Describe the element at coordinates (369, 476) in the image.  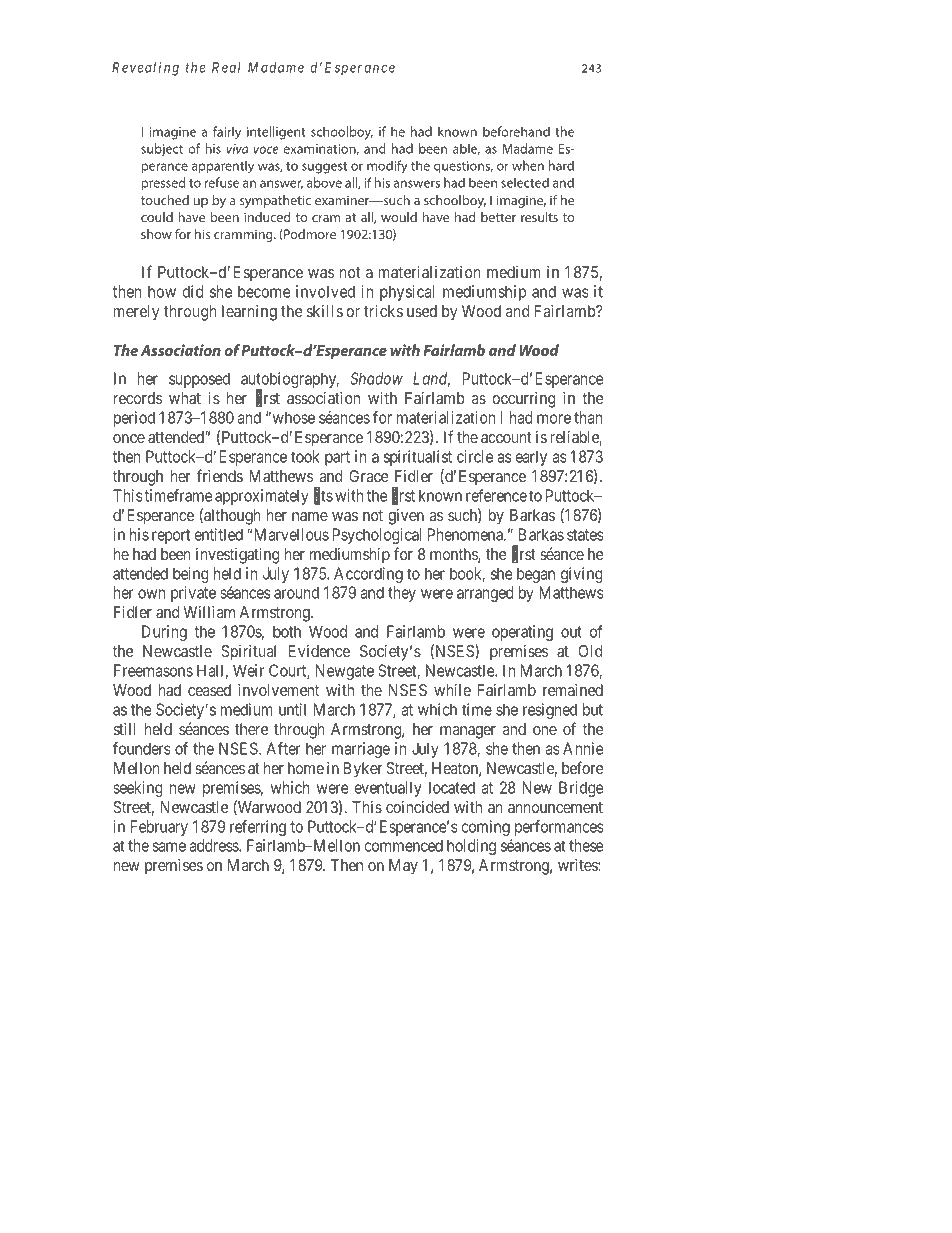
I see `Grace` at that location.
